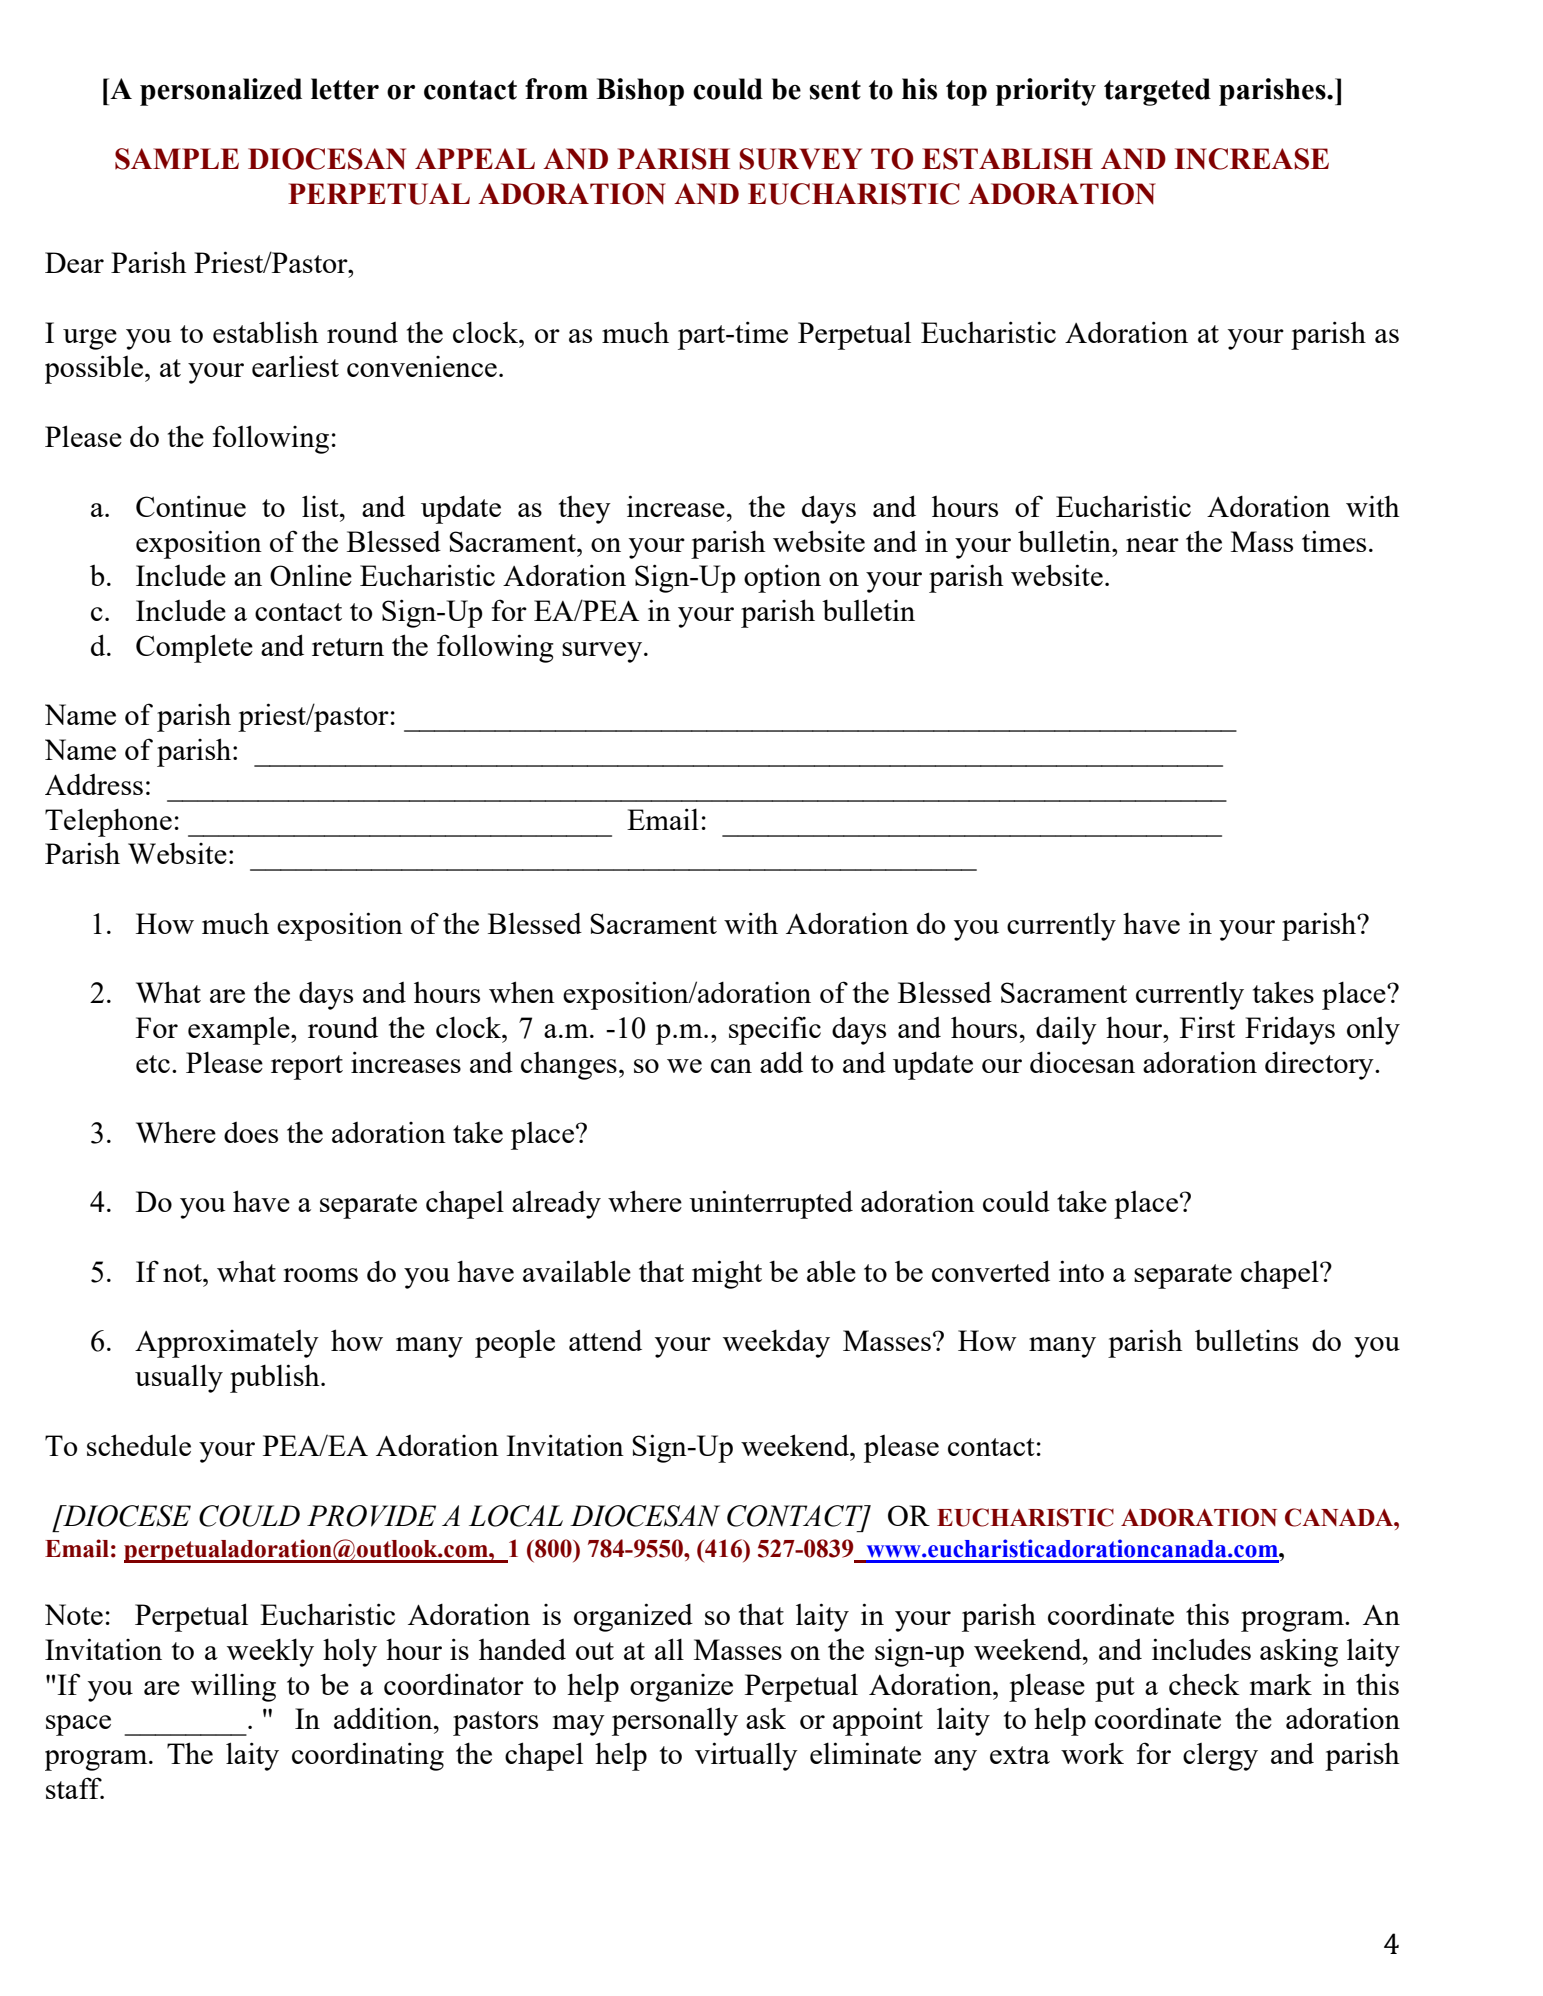  I want to click on virtually, so click(746, 1756).
